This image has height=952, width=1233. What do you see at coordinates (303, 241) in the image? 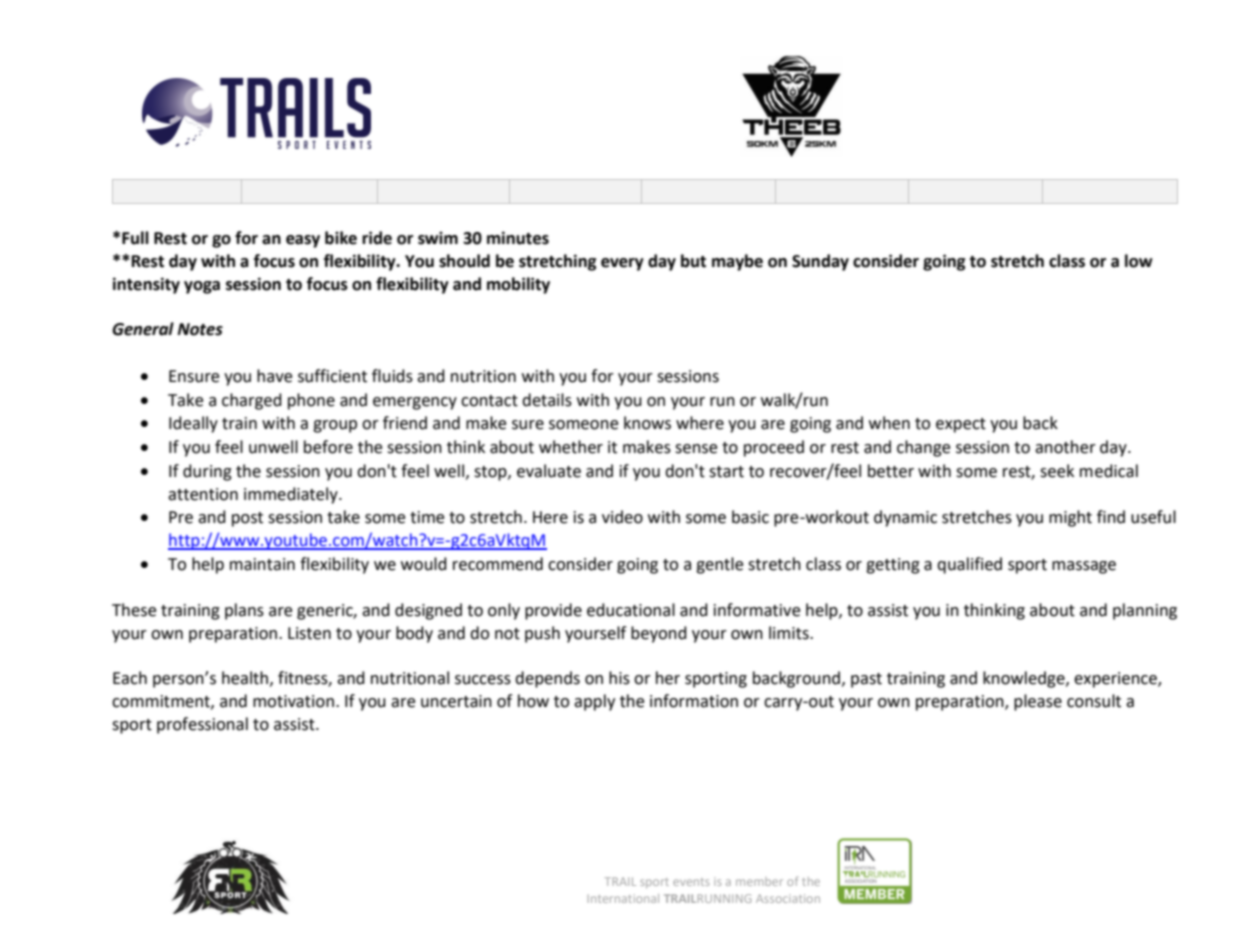
I see `easy` at bounding box center [303, 241].
